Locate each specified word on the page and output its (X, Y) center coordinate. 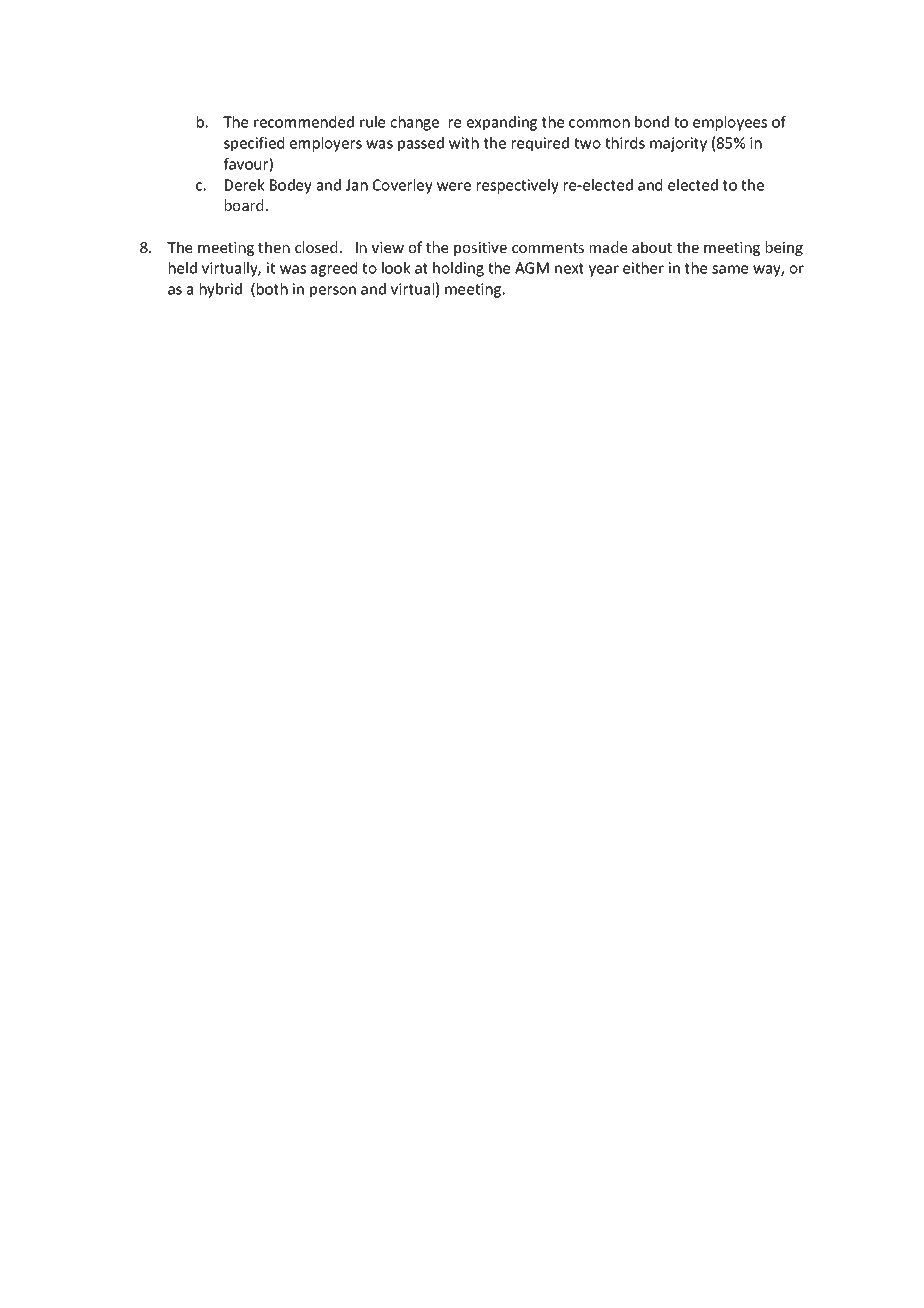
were (454, 186)
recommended (304, 122)
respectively (518, 186)
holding (458, 269)
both (272, 289)
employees (730, 123)
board (244, 205)
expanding (502, 123)
